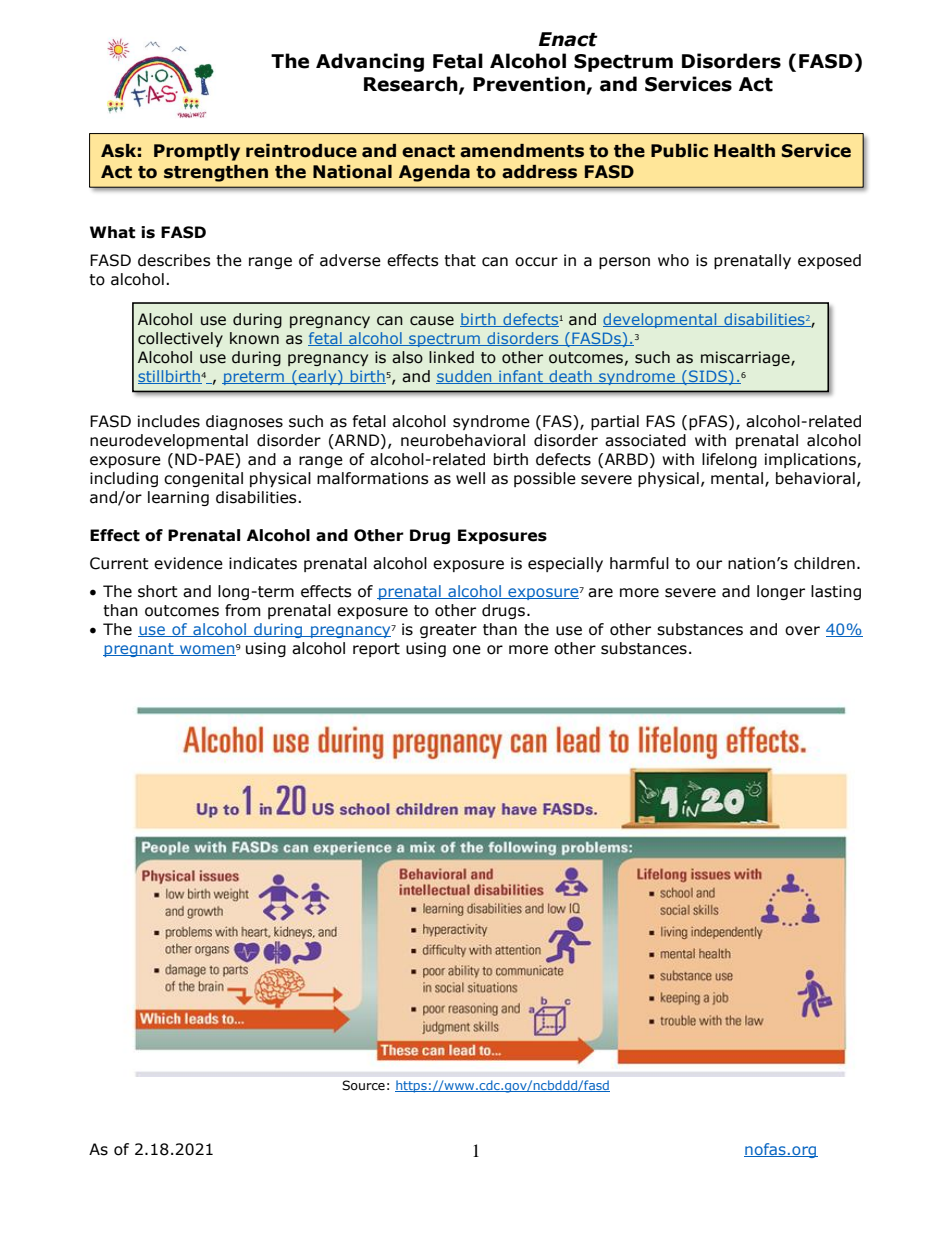 Image resolution: width=952 pixels, height=1233 pixels. I want to click on pregnant, so click(139, 650).
